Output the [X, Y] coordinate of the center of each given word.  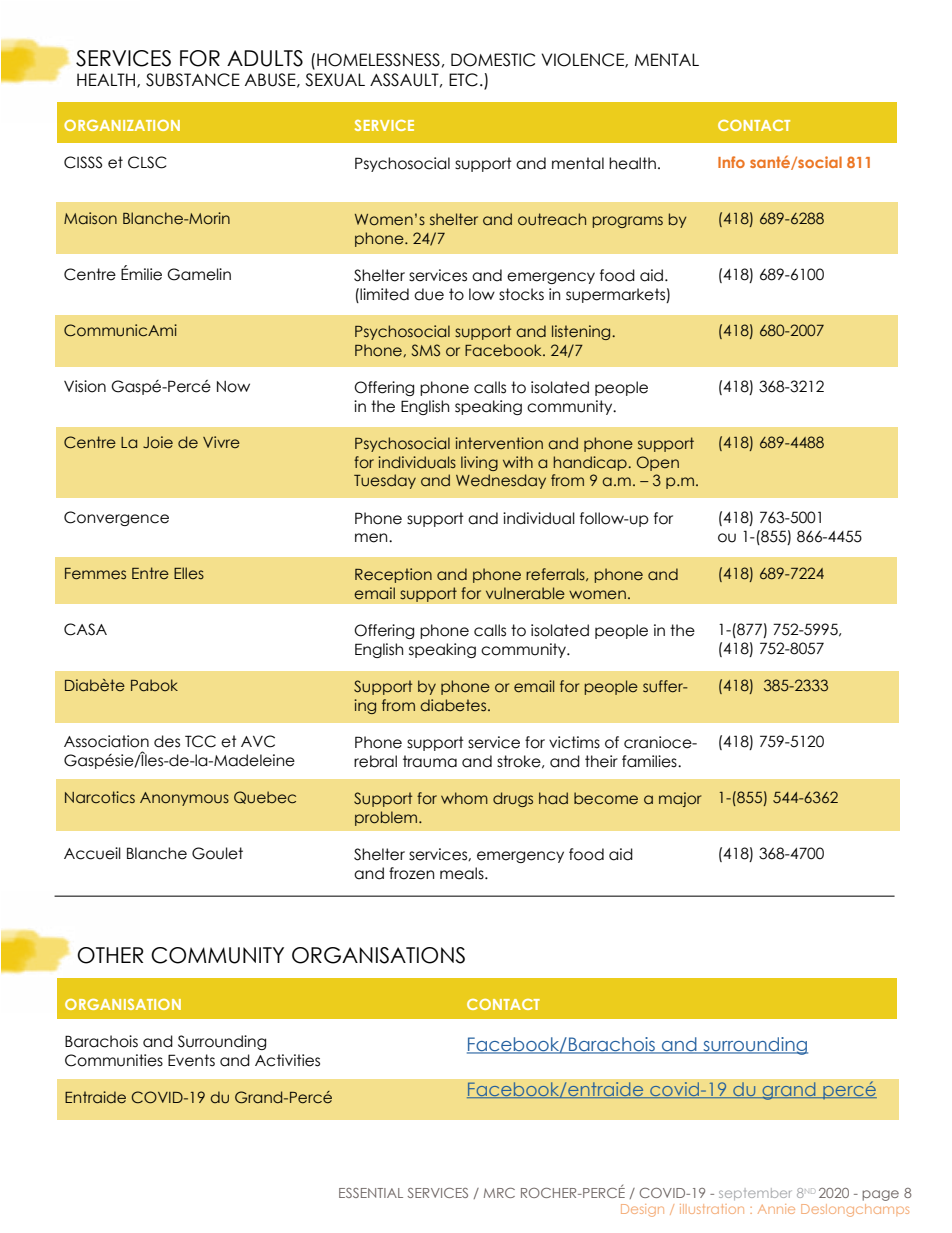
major [680, 799]
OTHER [110, 955]
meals [463, 873]
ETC [463, 80]
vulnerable [525, 593]
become [606, 798]
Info [731, 162]
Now [233, 387]
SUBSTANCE [193, 80]
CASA [85, 629]
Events [191, 1060]
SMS [426, 350]
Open [658, 463]
